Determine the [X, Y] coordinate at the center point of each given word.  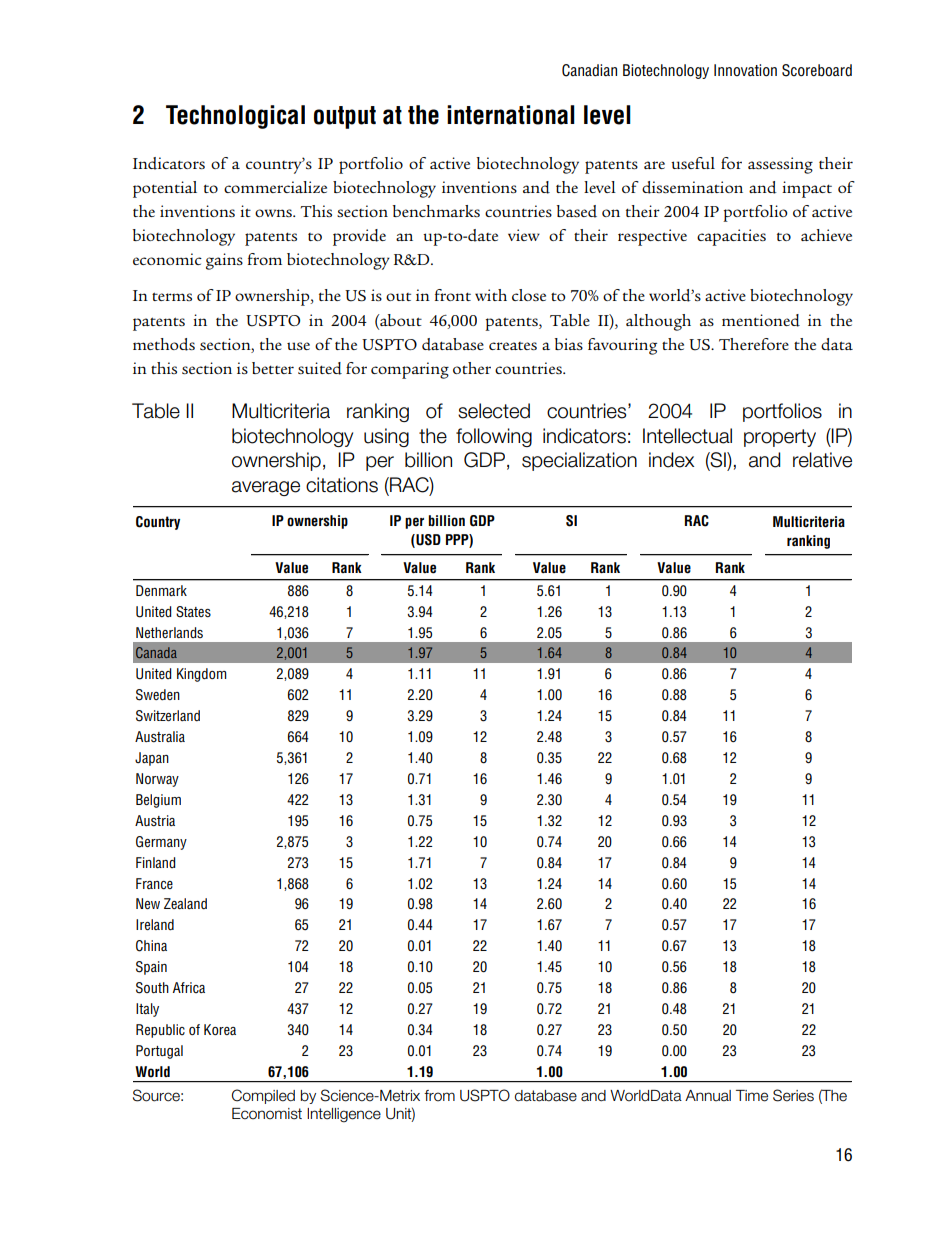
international [511, 115]
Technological [235, 117]
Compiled [263, 1096]
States [193, 612]
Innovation [745, 70]
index [671, 460]
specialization [579, 461]
